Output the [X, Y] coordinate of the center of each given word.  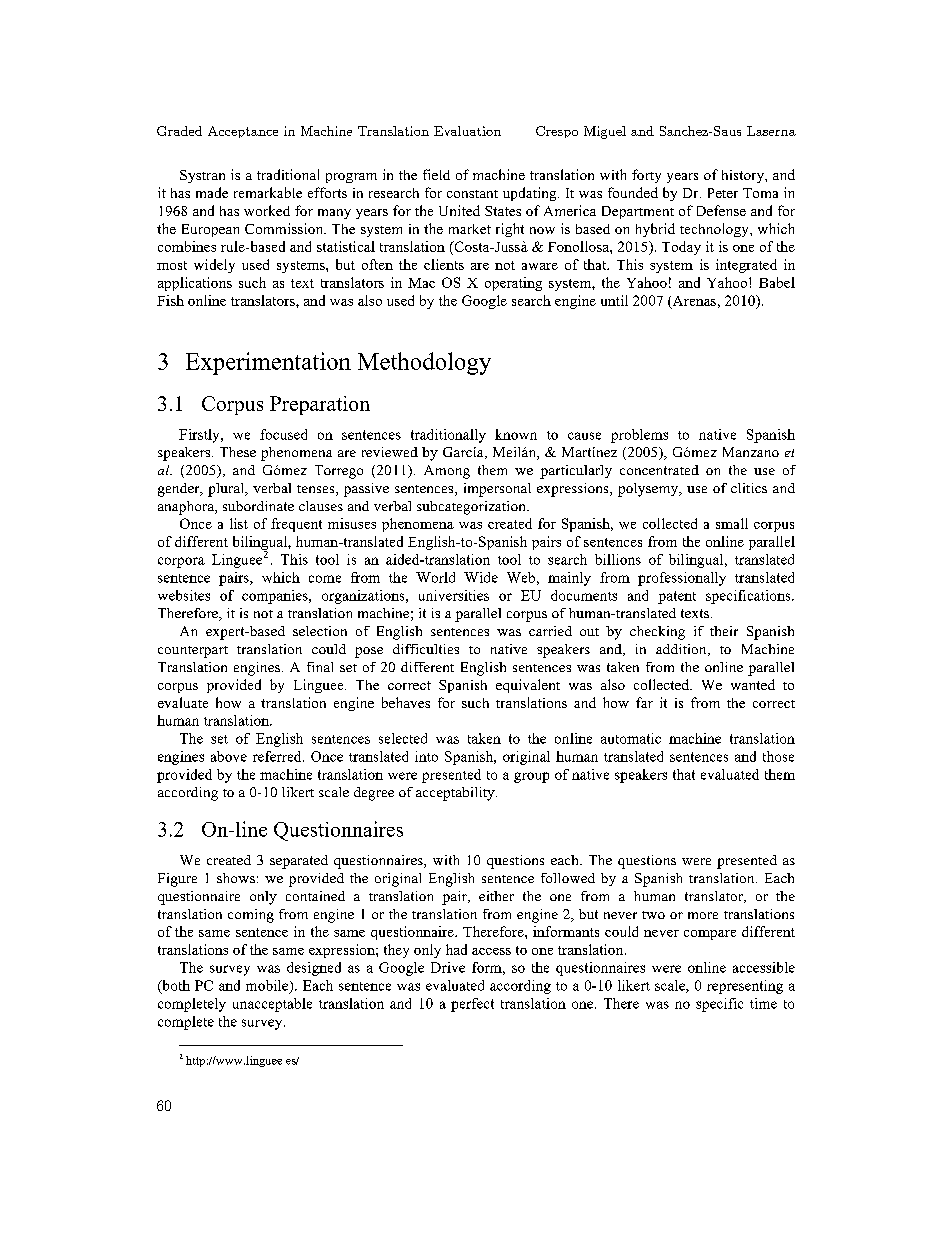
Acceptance [243, 132]
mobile [268, 986]
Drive [448, 967]
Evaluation [467, 131]
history [744, 176]
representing [745, 987]
